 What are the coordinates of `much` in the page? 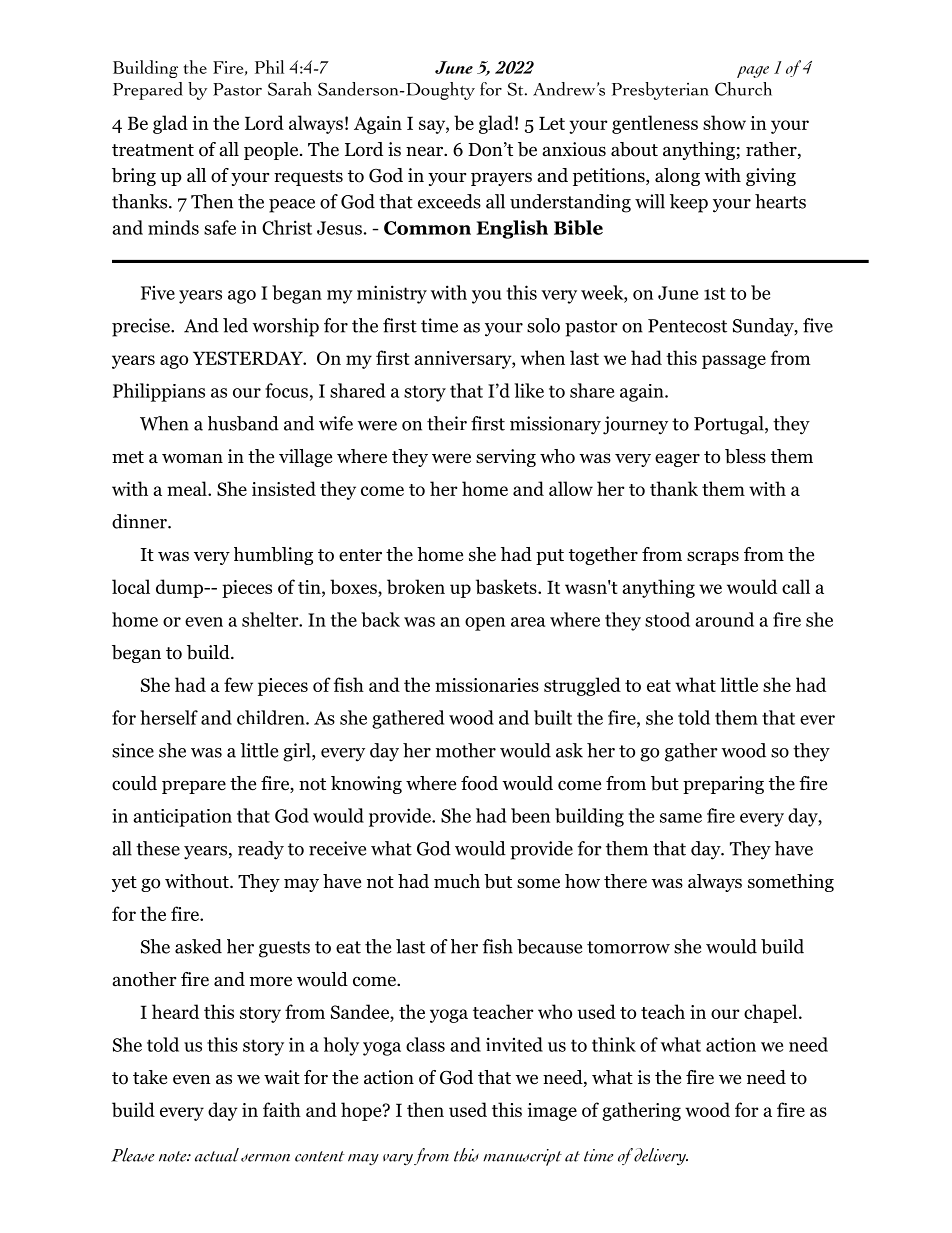 It's located at (457, 881).
